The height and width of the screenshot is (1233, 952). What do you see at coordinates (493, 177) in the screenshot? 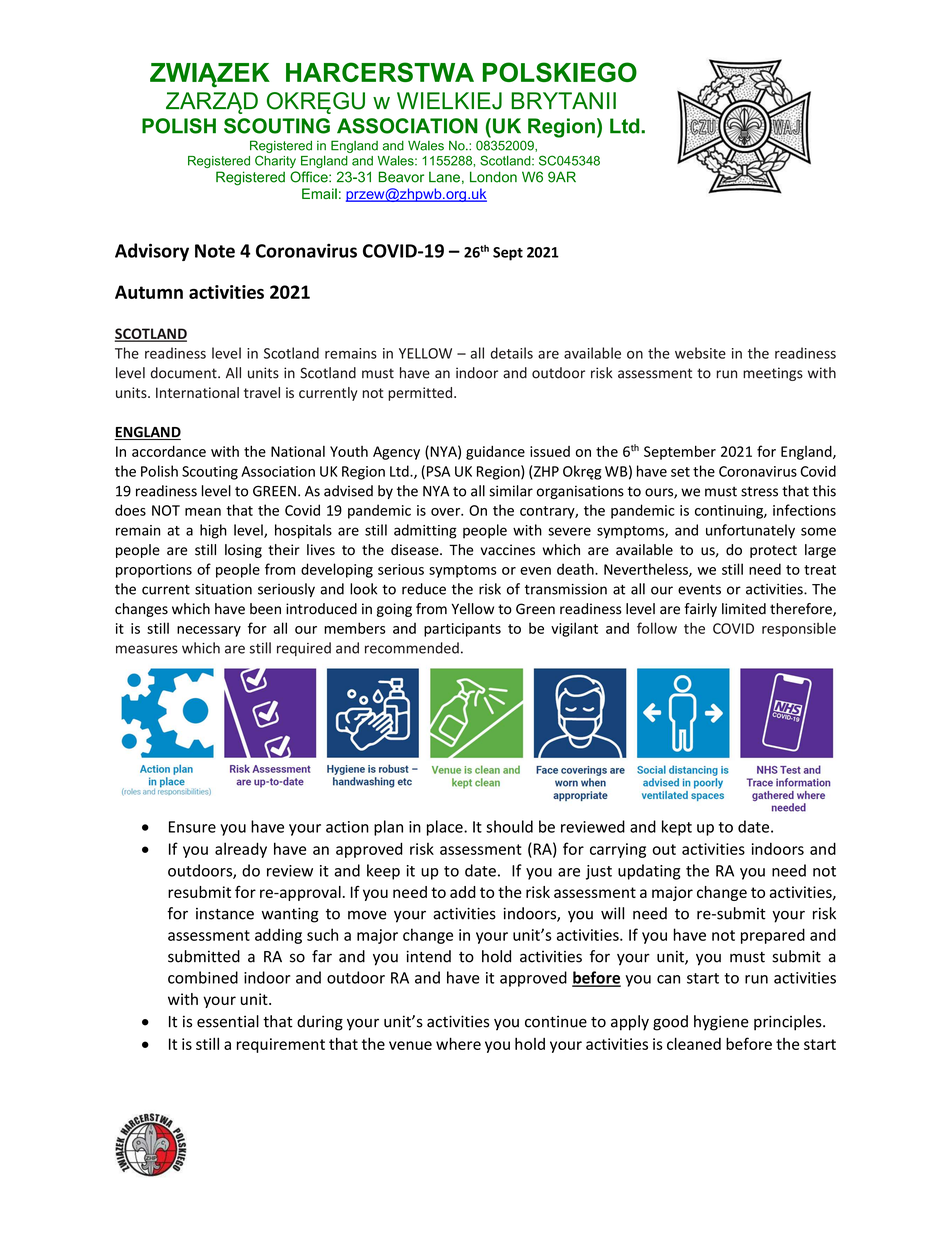
I see `London` at bounding box center [493, 177].
